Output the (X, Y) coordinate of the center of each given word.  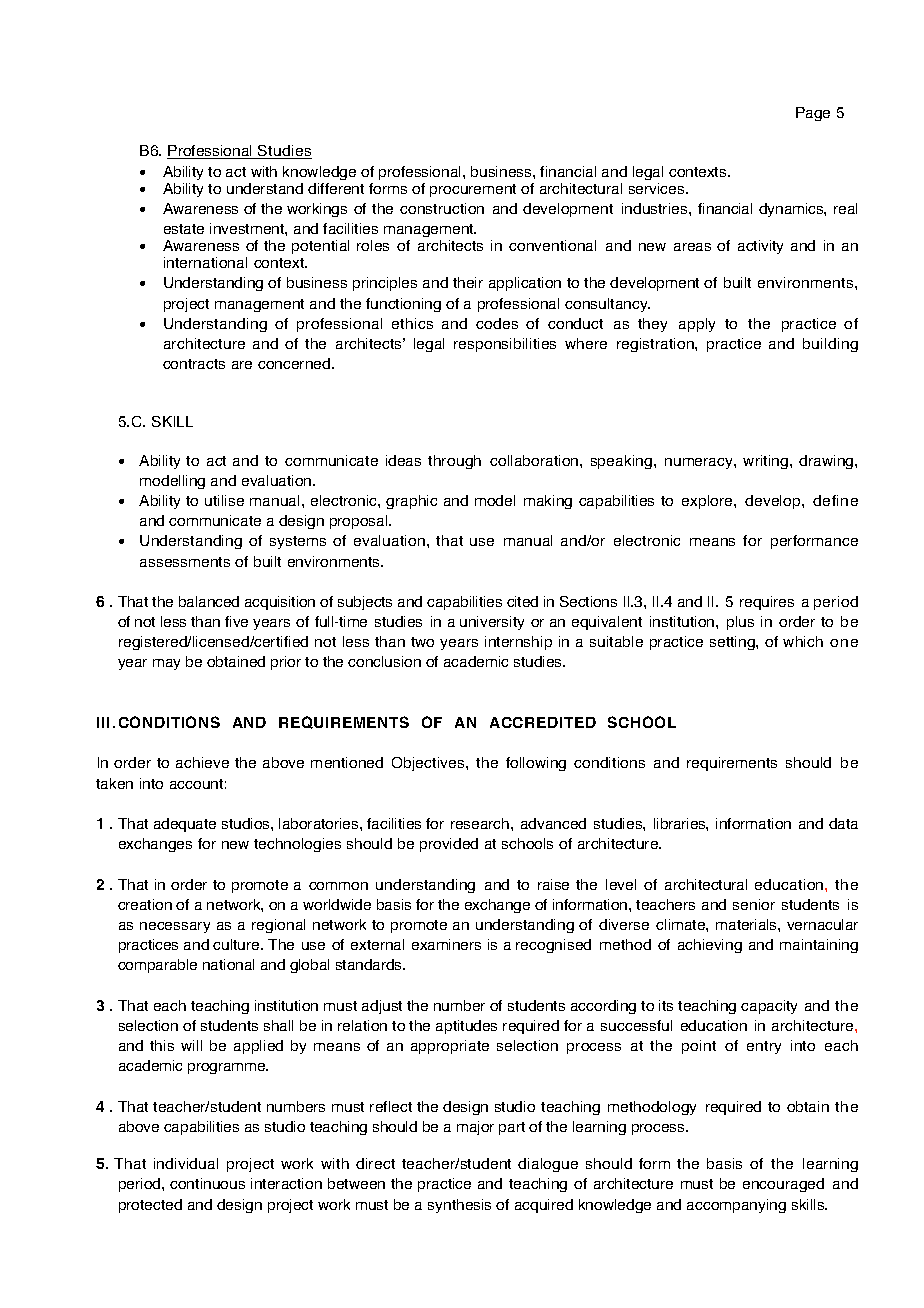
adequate (185, 825)
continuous (207, 1183)
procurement (473, 190)
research (481, 823)
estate (184, 229)
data (843, 823)
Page (813, 114)
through (454, 462)
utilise (224, 500)
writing (765, 462)
